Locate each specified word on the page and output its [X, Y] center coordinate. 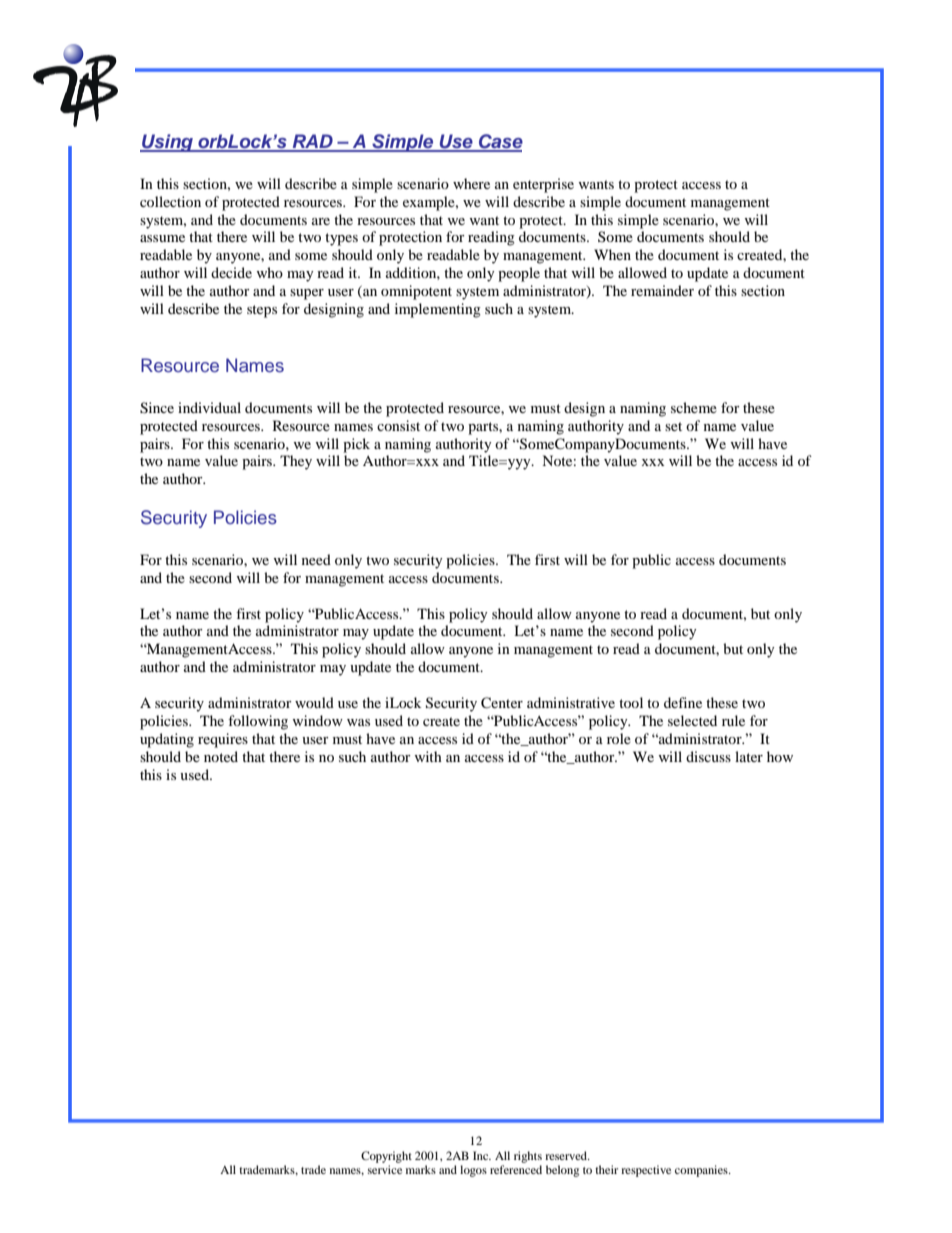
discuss [708, 756]
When [612, 254]
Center [502, 703]
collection [170, 201]
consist [398, 425]
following [258, 722]
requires [223, 740]
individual [209, 407]
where [471, 183]
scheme [694, 407]
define [683, 702]
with [428, 756]
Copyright [386, 1157]
